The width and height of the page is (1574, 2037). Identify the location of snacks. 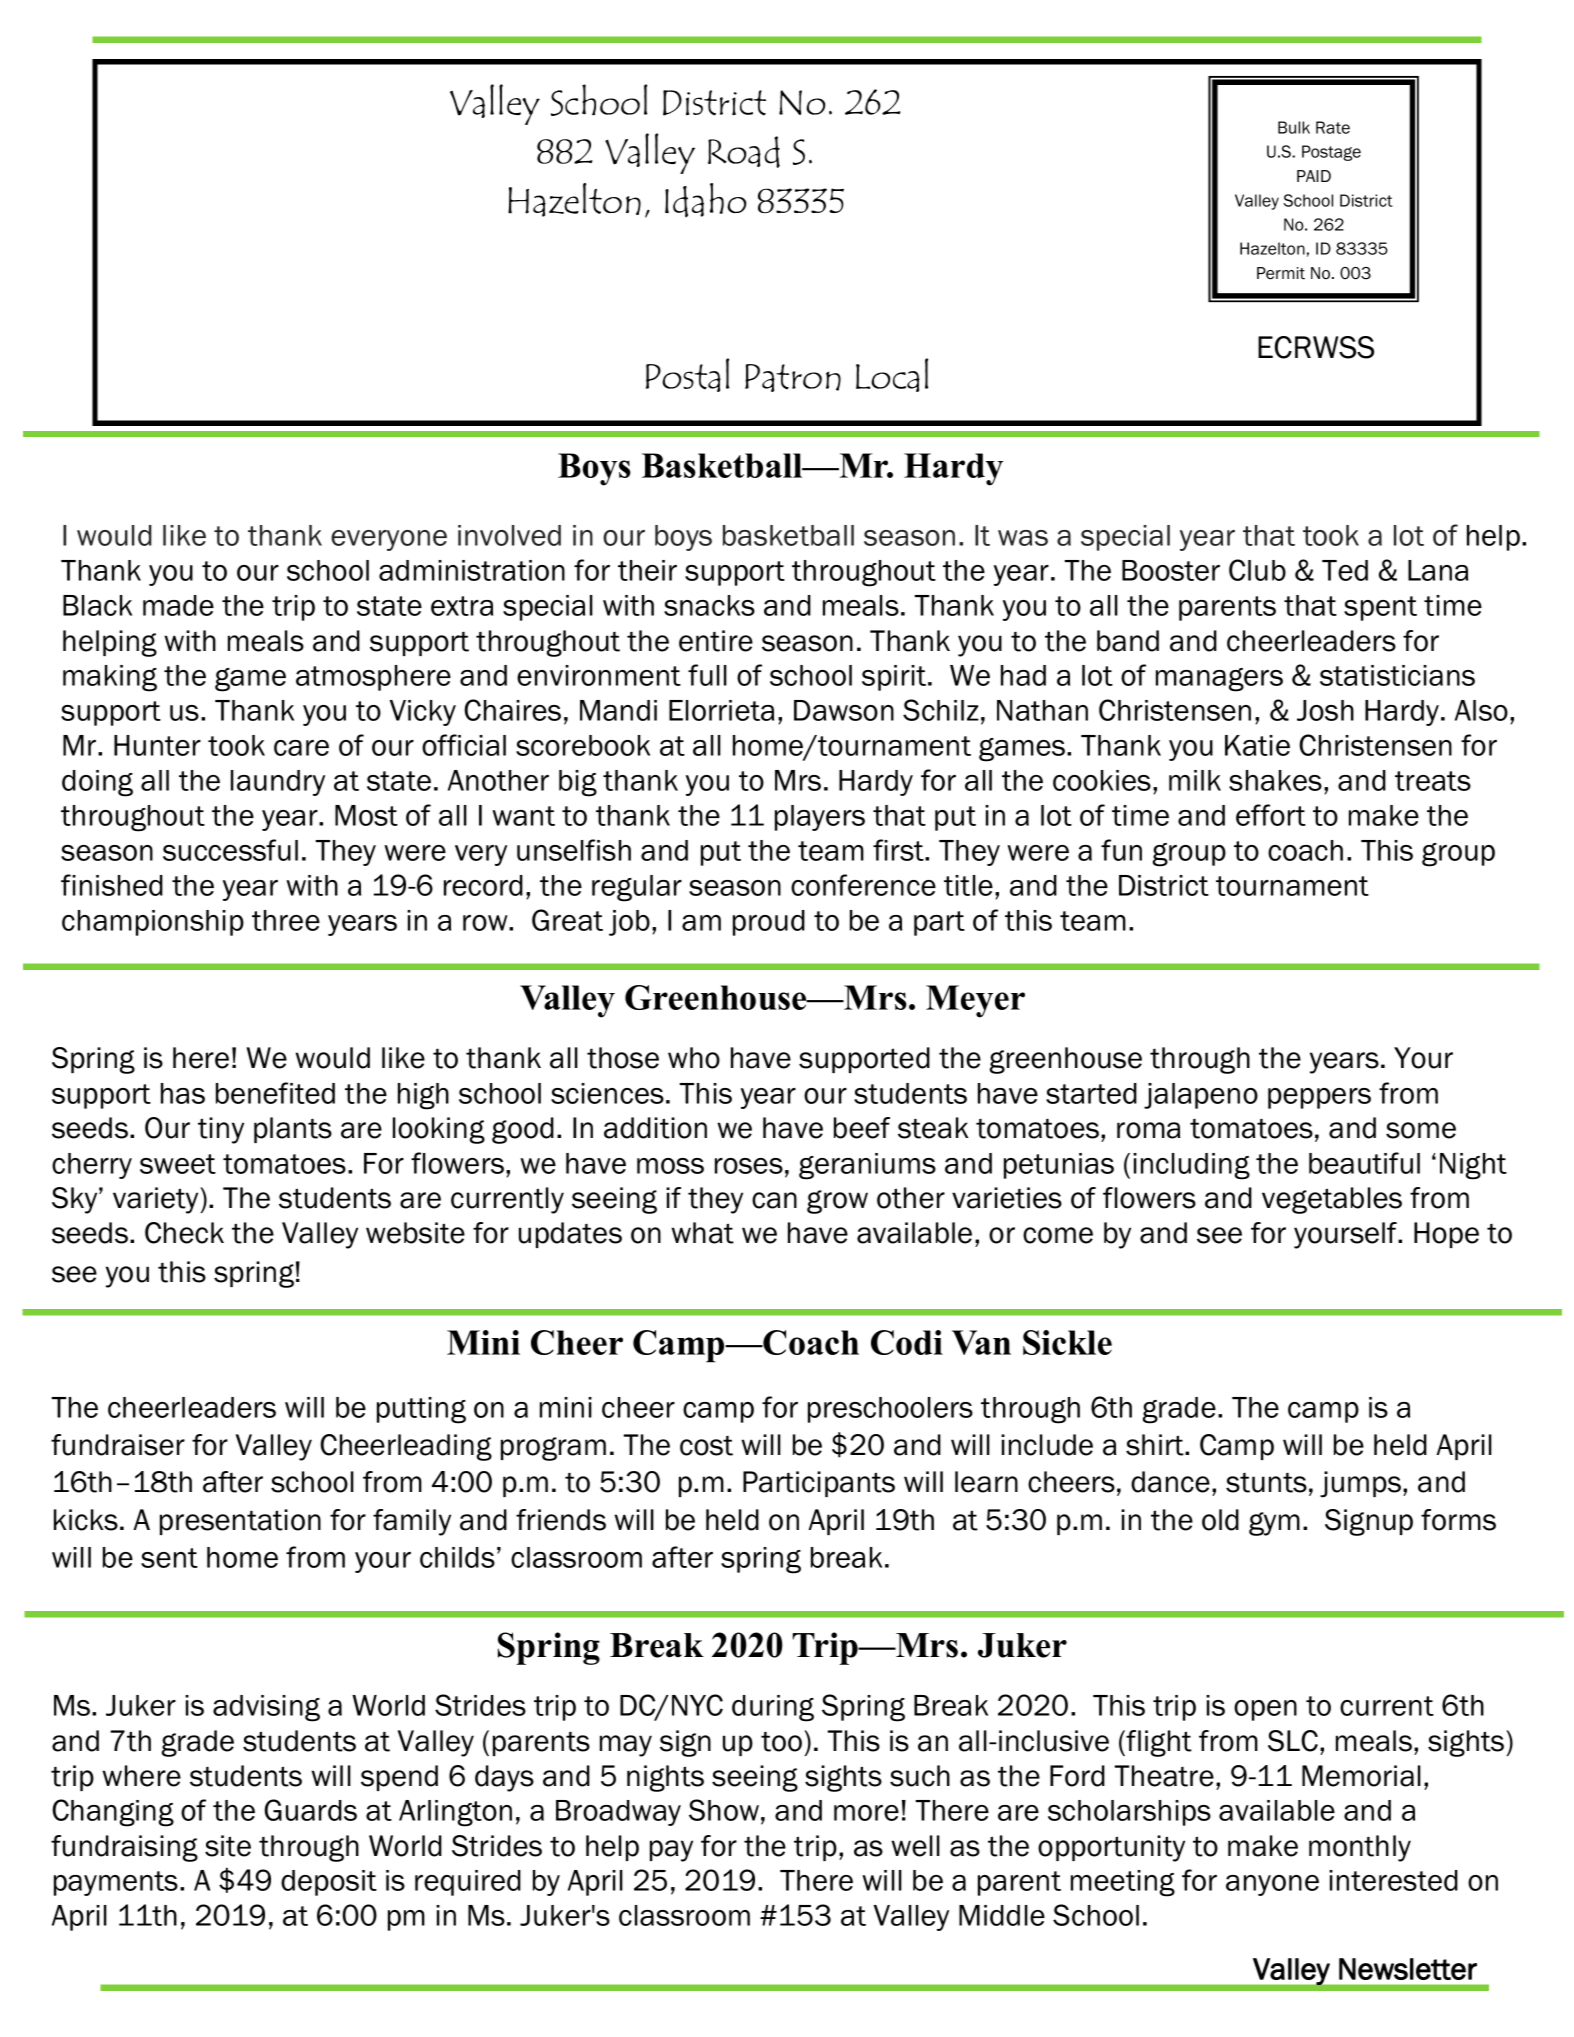
(709, 605).
